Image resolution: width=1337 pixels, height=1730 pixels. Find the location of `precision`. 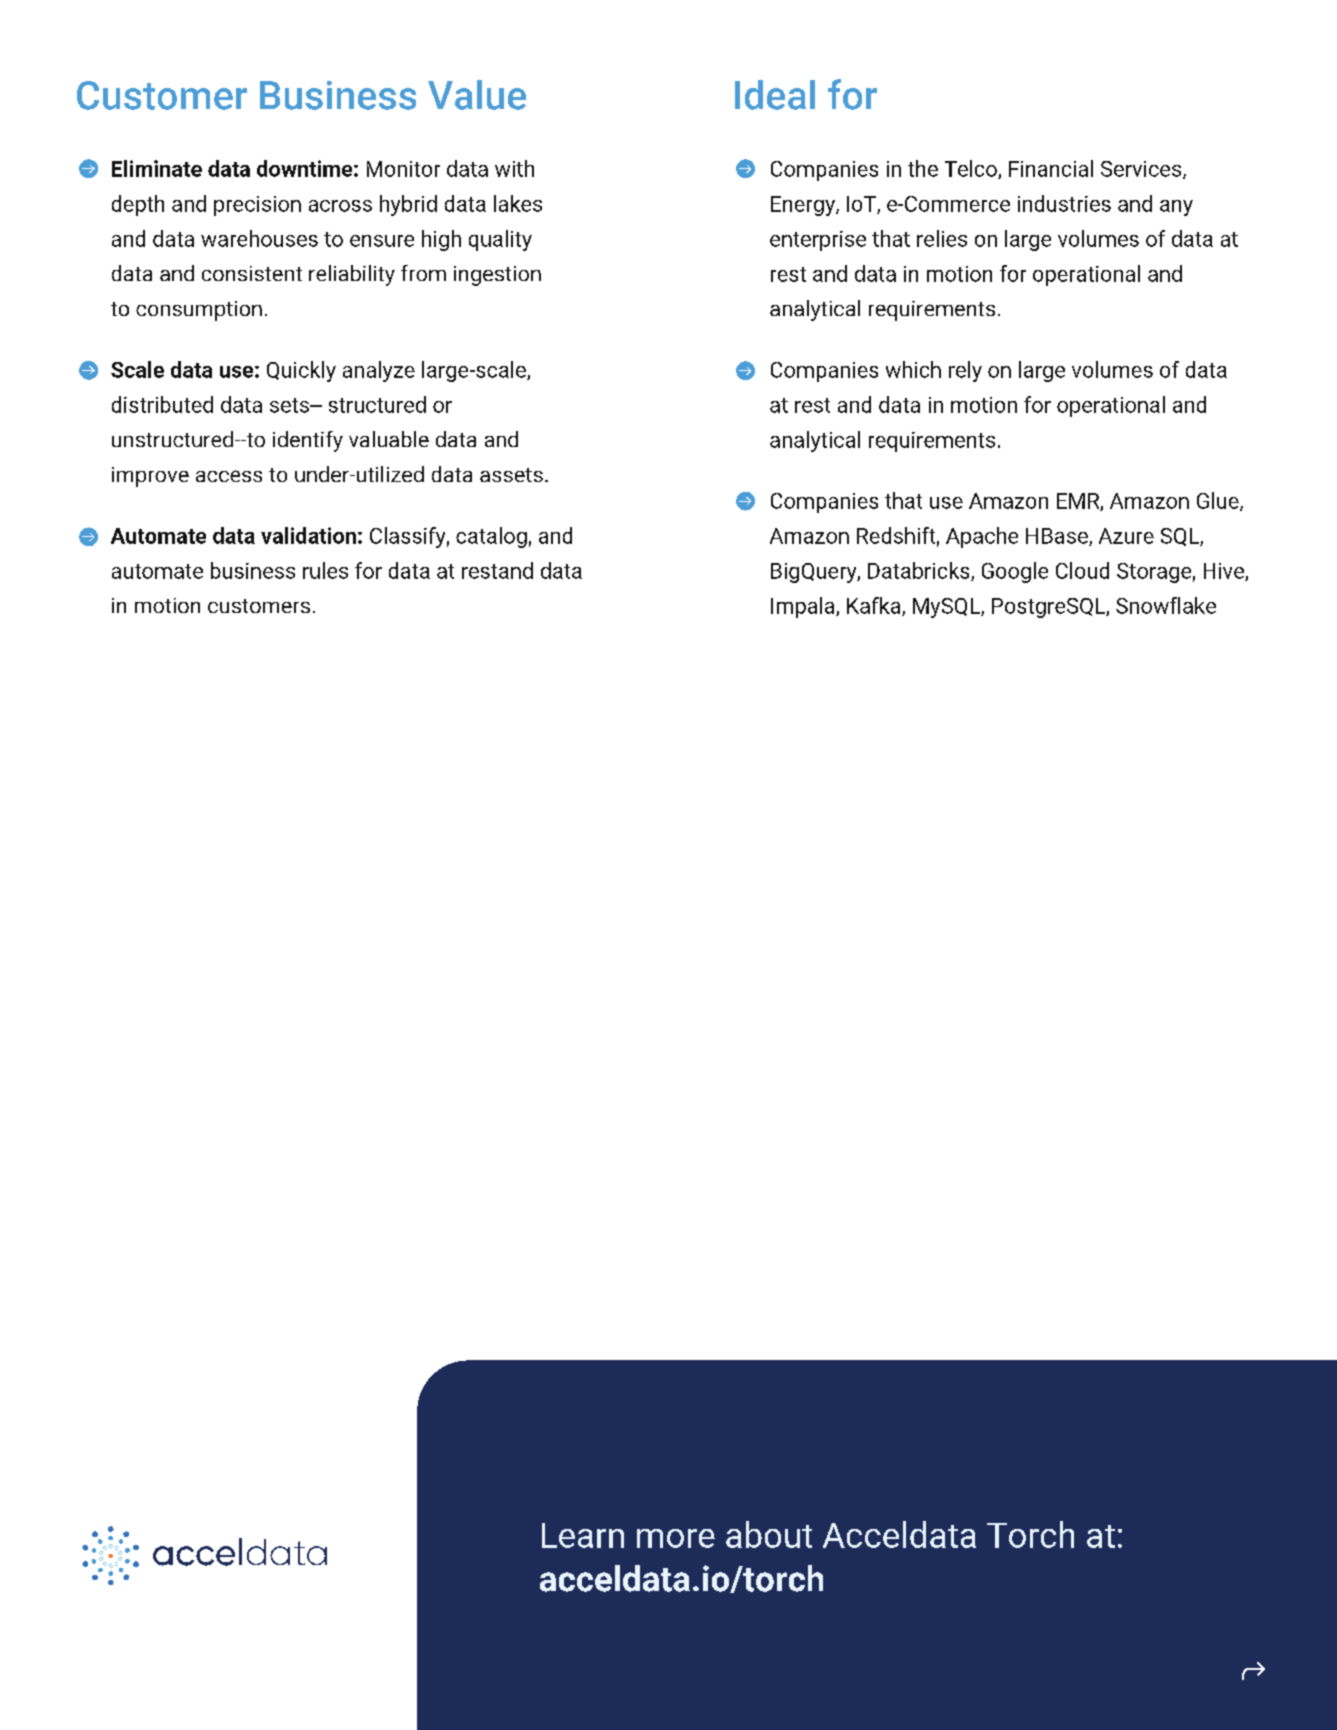

precision is located at coordinates (257, 206).
